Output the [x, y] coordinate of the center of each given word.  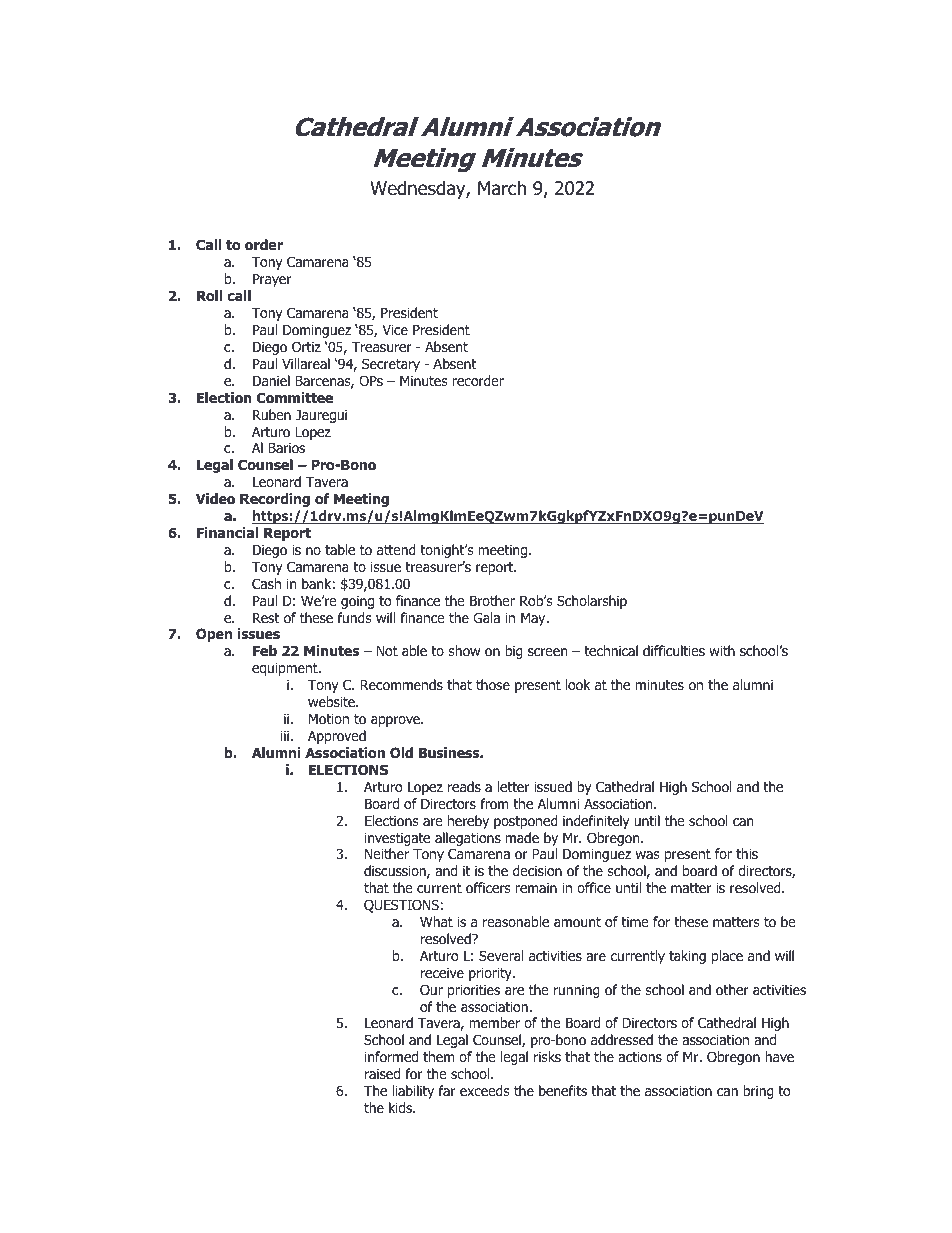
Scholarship [592, 602]
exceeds [484, 1090]
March [502, 188]
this [747, 853]
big [514, 652]
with [722, 650]
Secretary [391, 365]
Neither [387, 853]
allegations [468, 839]
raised [382, 1074]
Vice [395, 329]
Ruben [272, 414]
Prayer [272, 280]
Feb [265, 650]
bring [758, 1092]
